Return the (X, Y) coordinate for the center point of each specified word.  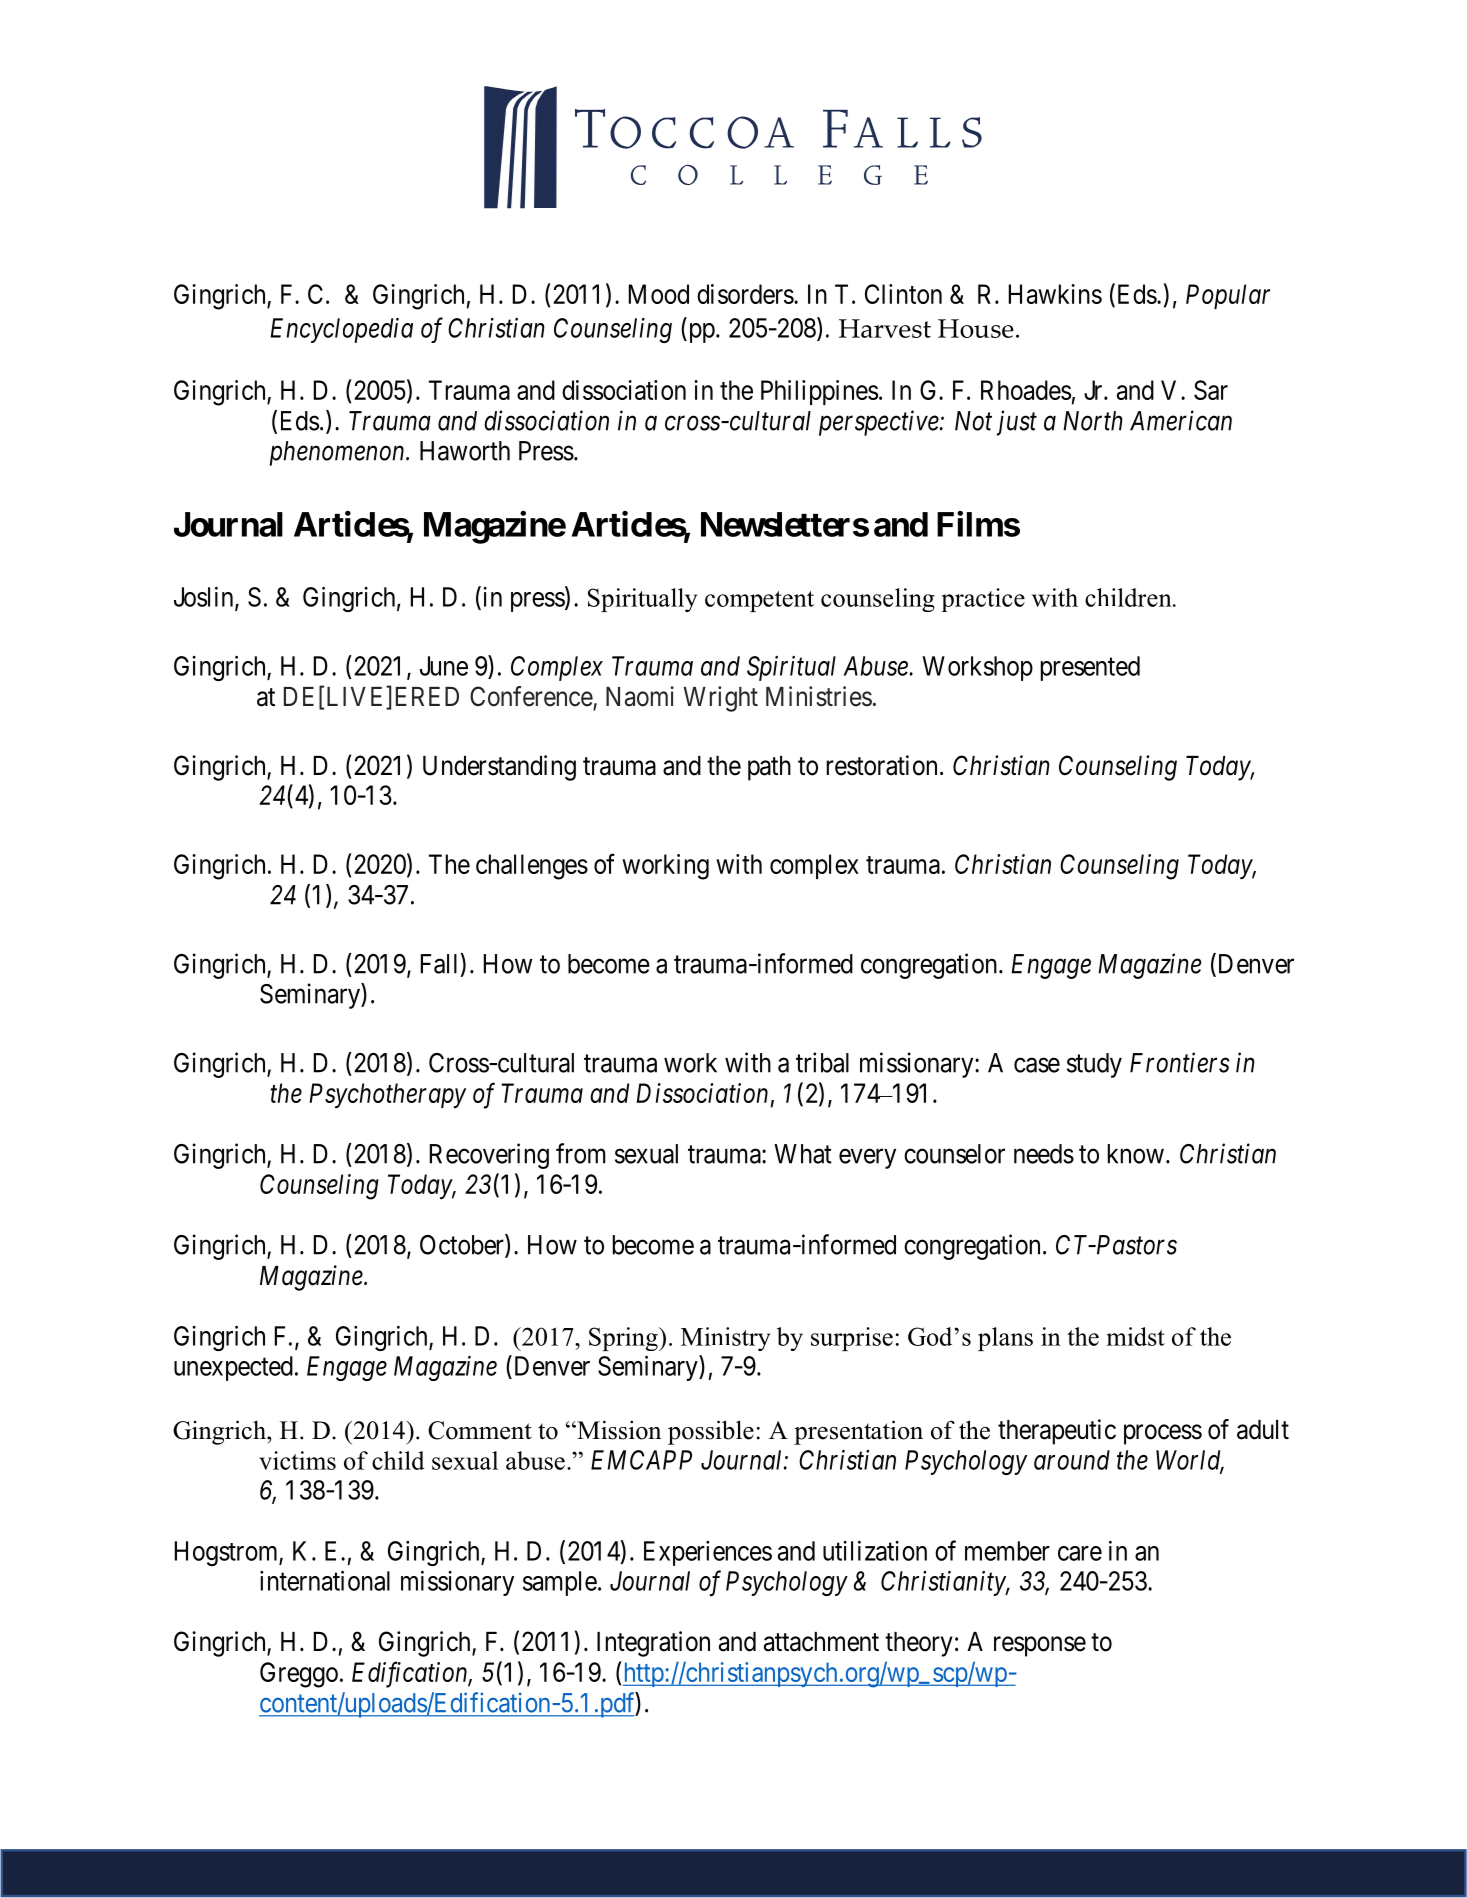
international (325, 1580)
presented (1090, 668)
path (769, 768)
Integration (653, 1644)
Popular (1228, 296)
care (1080, 1553)
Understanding (499, 768)
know (1136, 1154)
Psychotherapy (387, 1096)
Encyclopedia (341, 330)
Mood (659, 294)
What (803, 1154)
